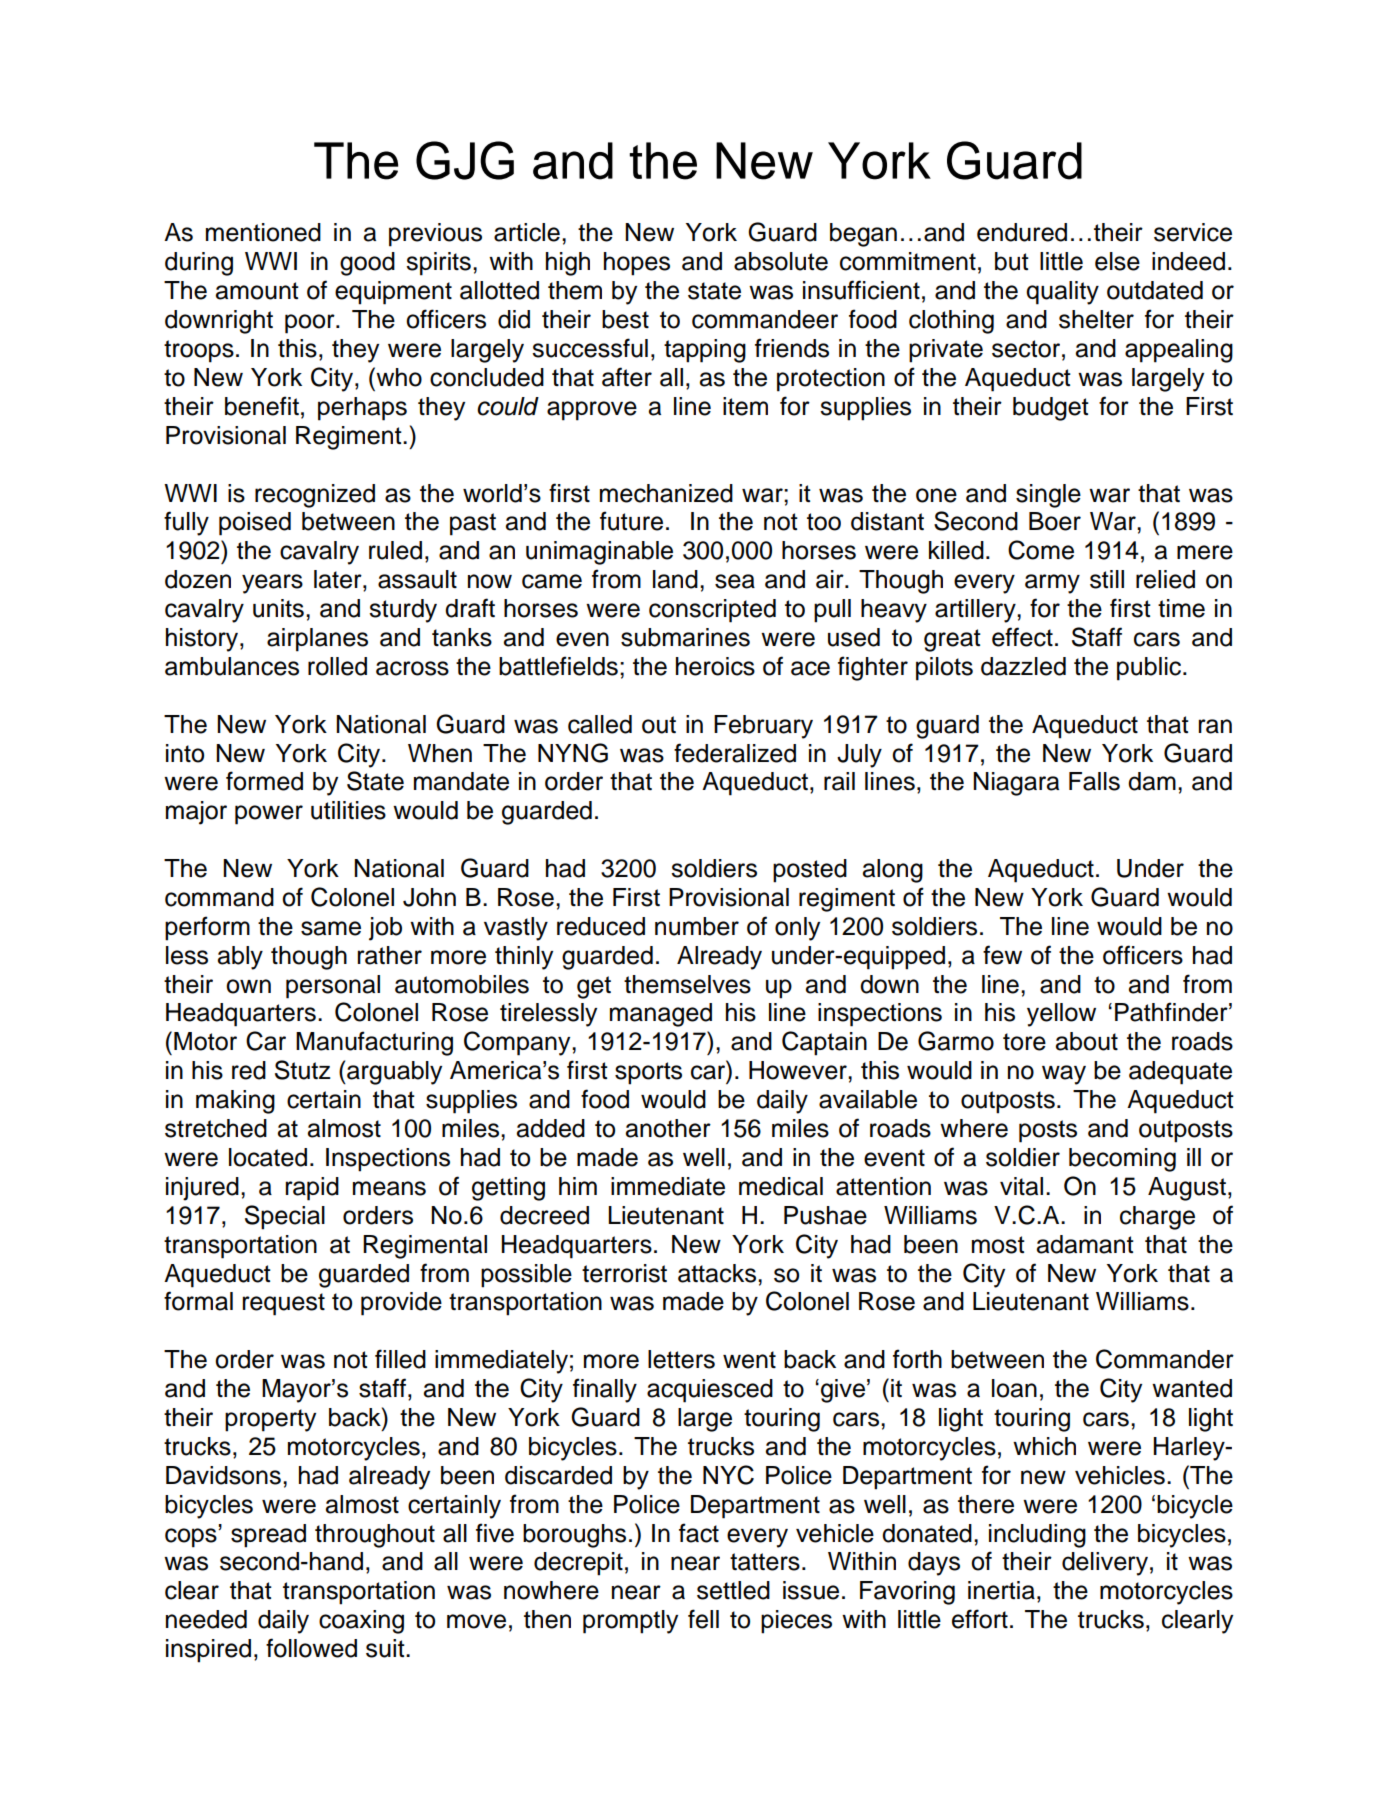  Describe the element at coordinates (697, 926) in the screenshot. I see `number` at that location.
